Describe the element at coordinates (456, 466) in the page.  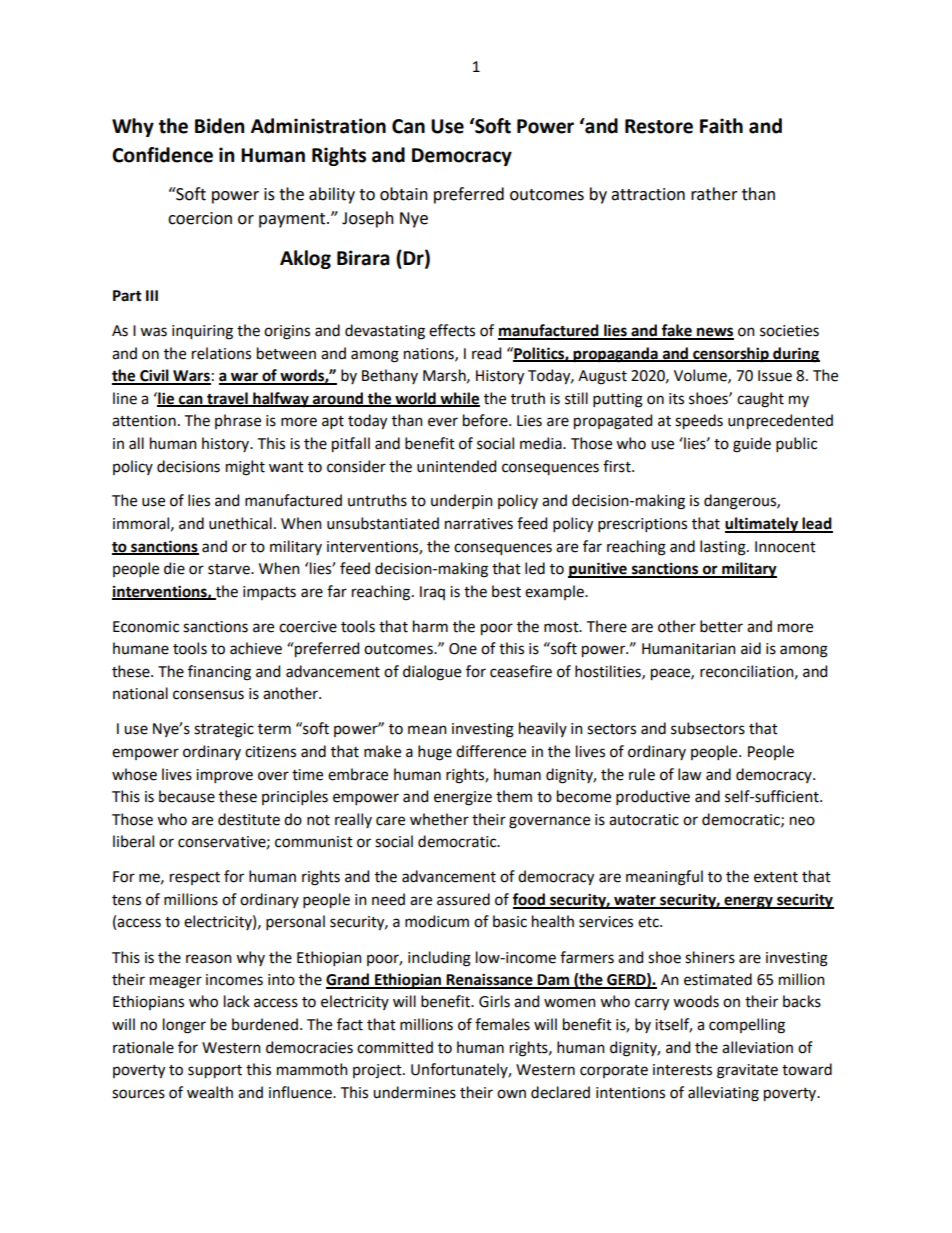
I see `unintended` at that location.
